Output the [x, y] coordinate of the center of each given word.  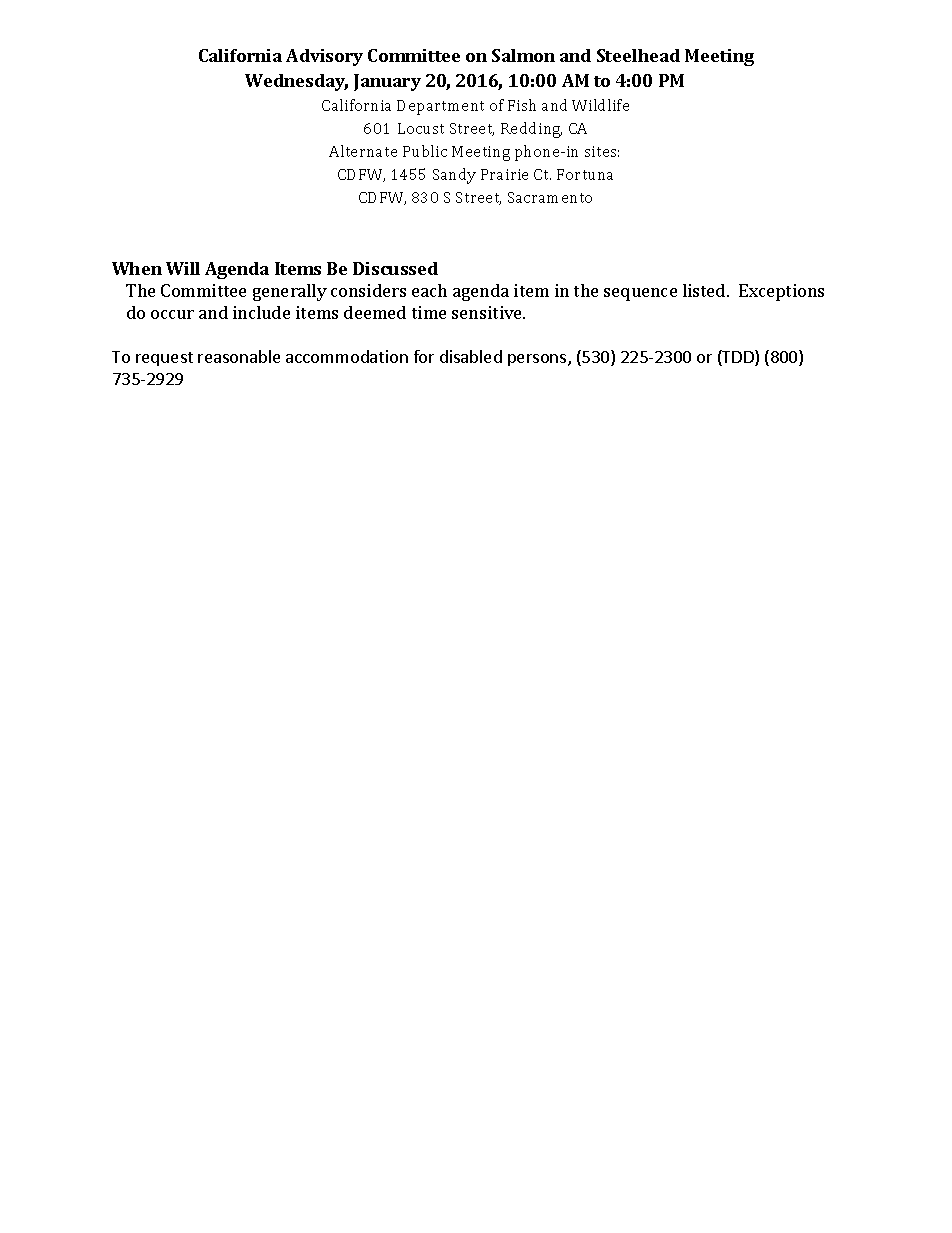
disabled [471, 356]
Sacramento [550, 197]
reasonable [239, 356]
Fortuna [585, 174]
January [387, 82]
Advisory [324, 57]
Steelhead [638, 55]
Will [183, 268]
